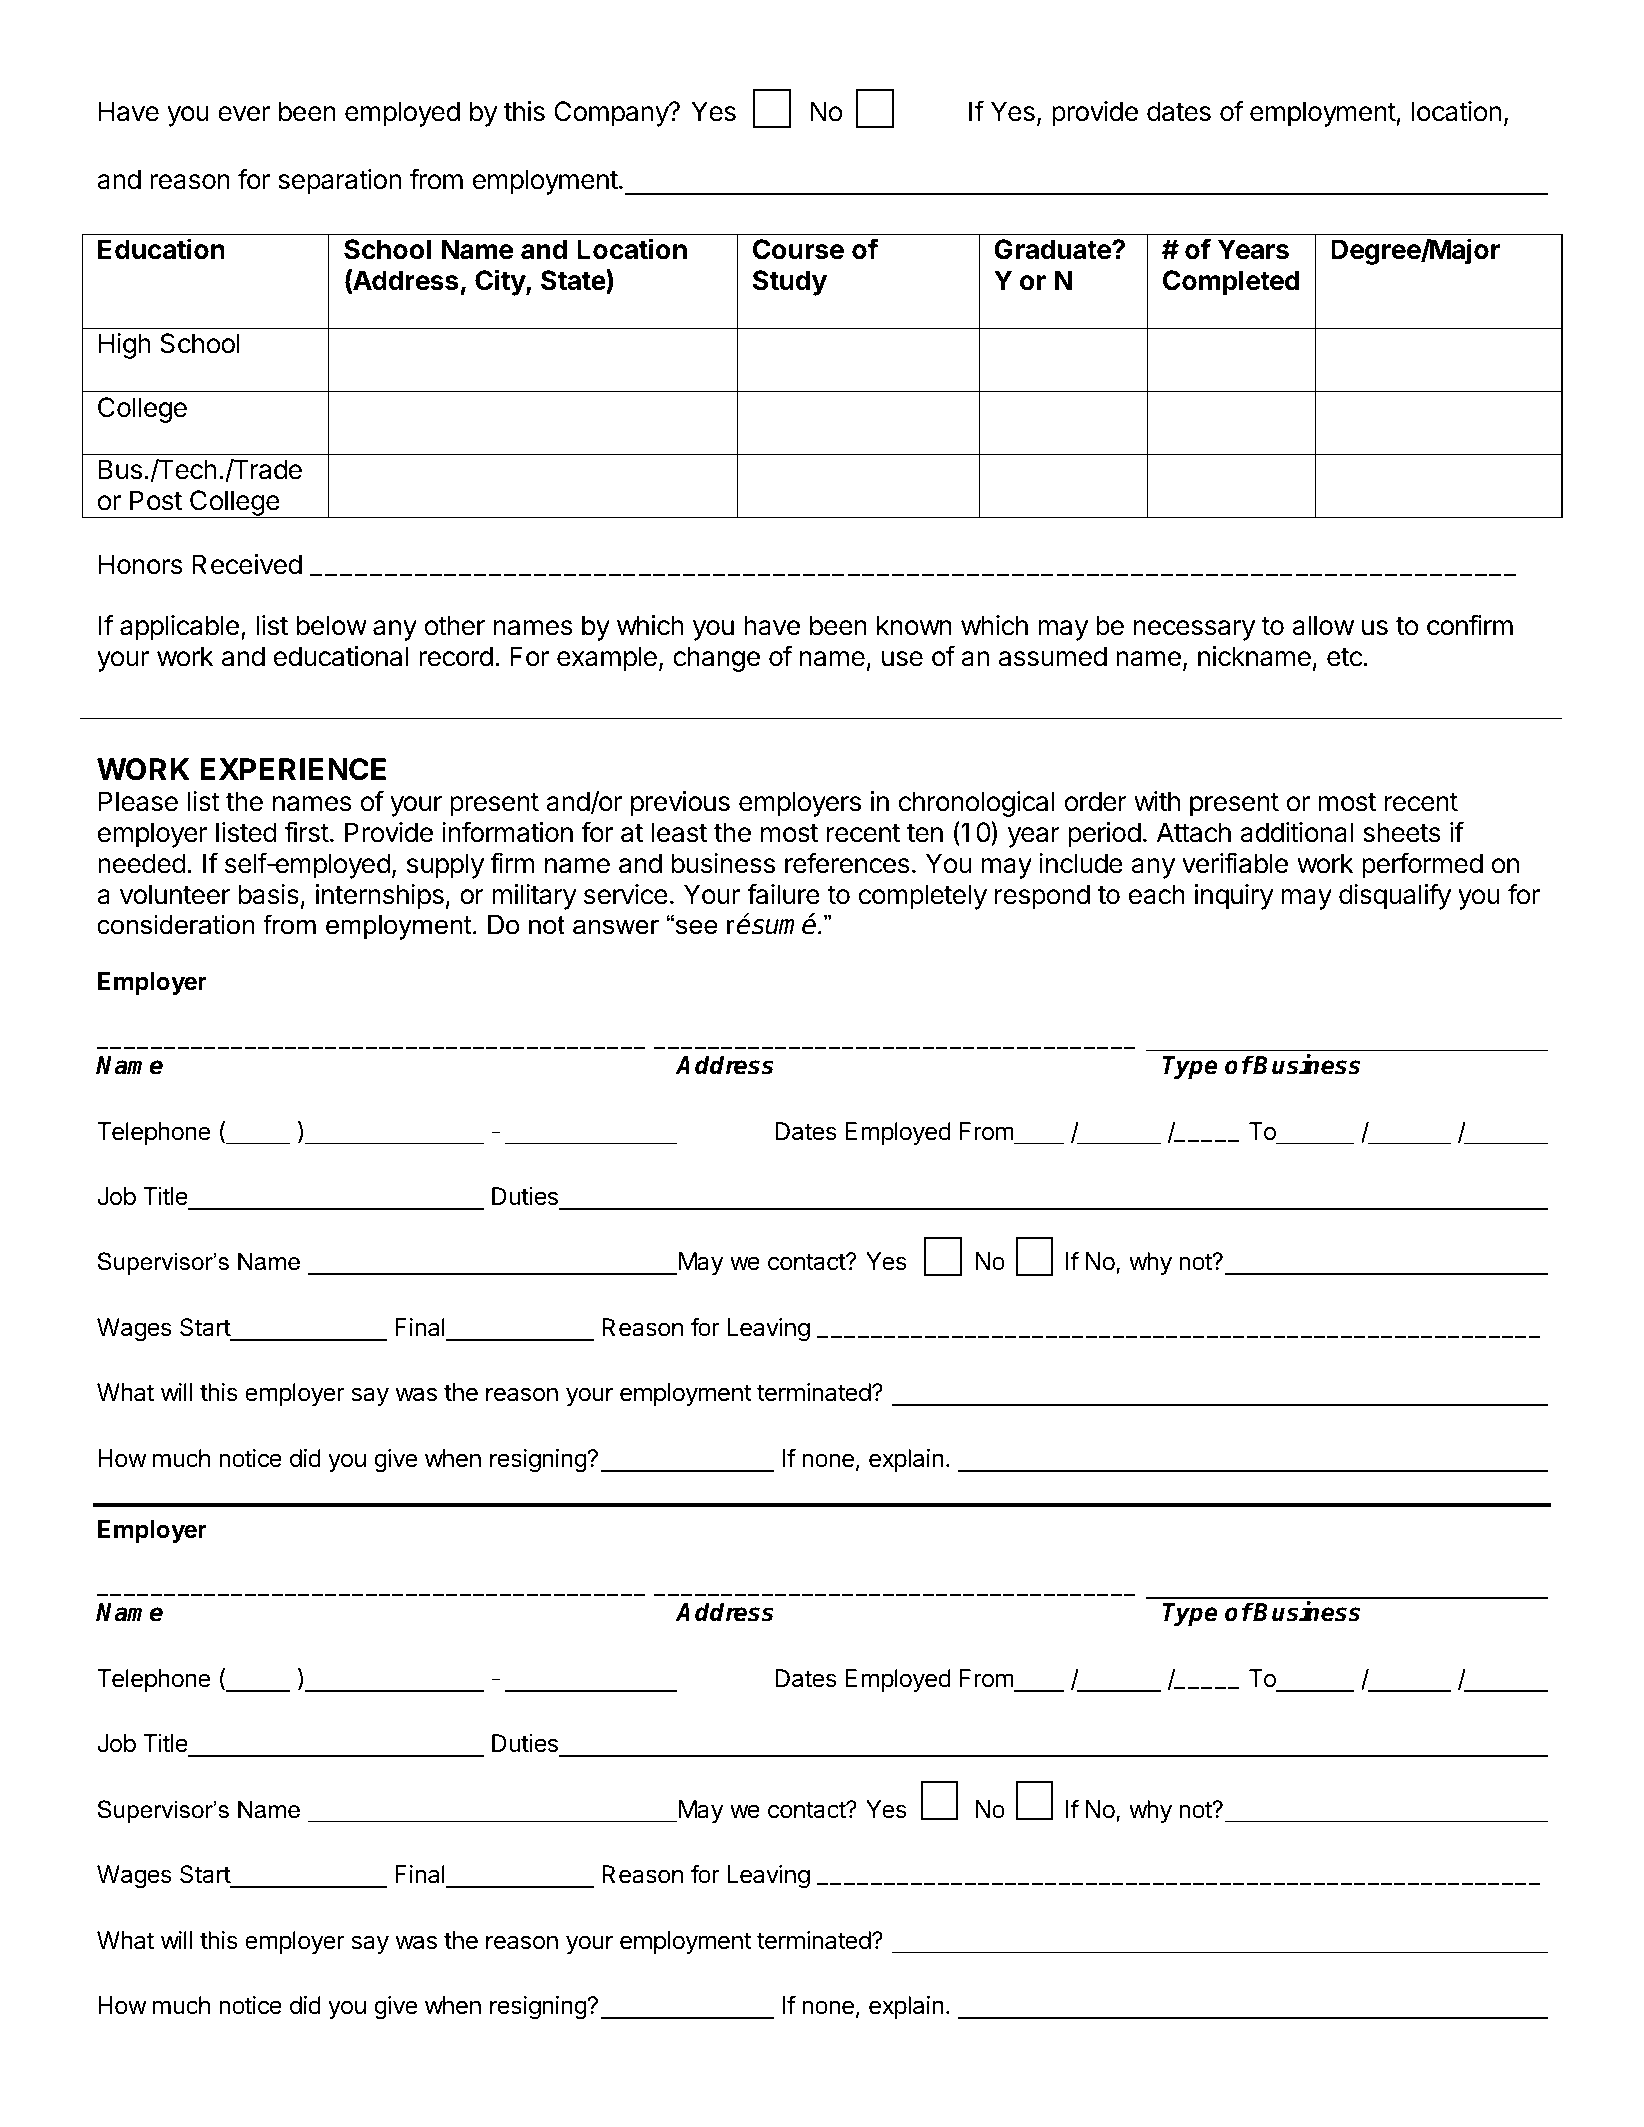 This screenshot has width=1644, height=2127. What do you see at coordinates (914, 625) in the screenshot?
I see `known` at bounding box center [914, 625].
